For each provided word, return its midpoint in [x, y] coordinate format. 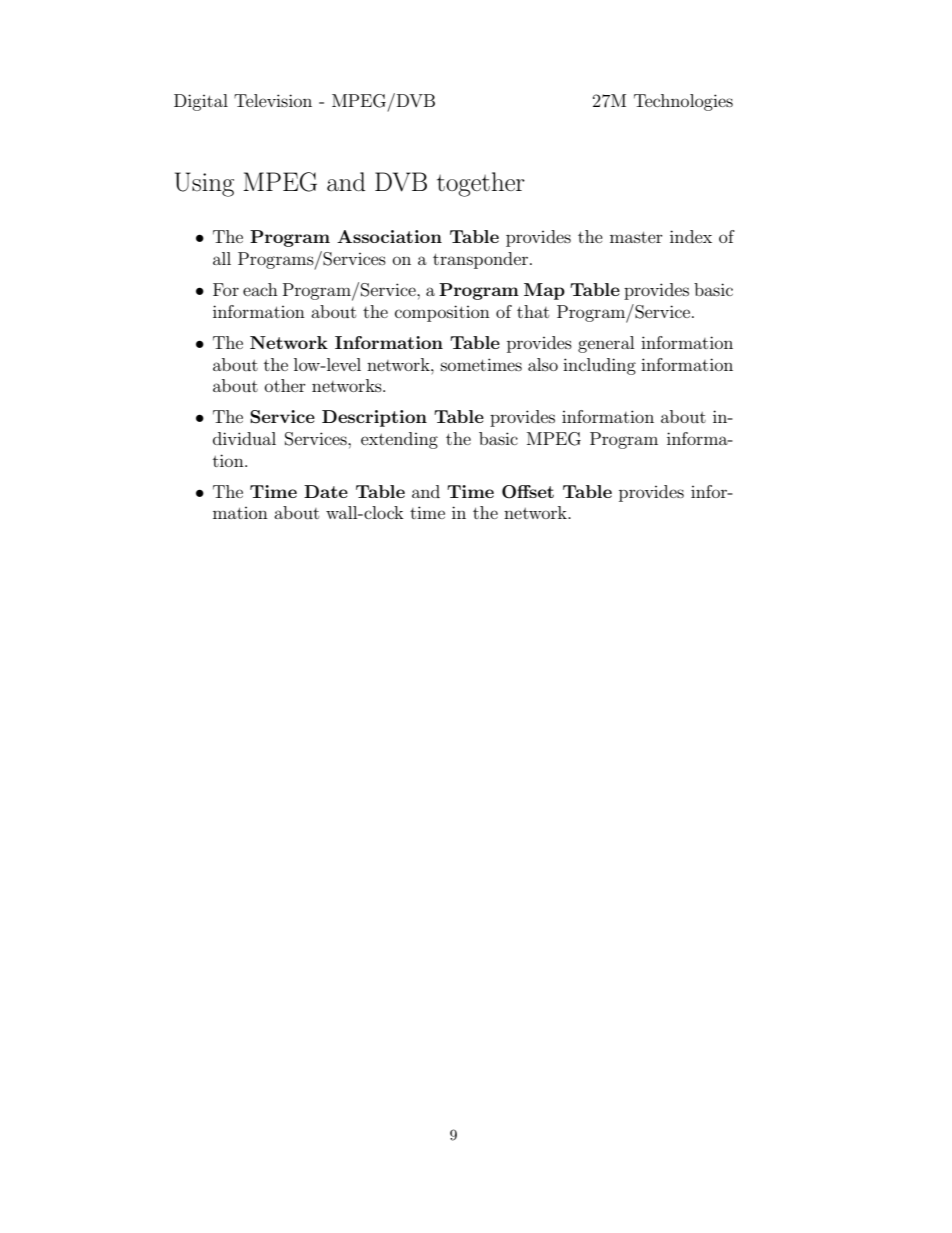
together [481, 184]
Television [273, 100]
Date [326, 491]
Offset [528, 492]
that [533, 311]
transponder [480, 260]
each [260, 289]
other [285, 385]
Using [204, 184]
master [636, 237]
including [599, 366]
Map [544, 291]
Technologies [683, 102]
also [543, 364]
